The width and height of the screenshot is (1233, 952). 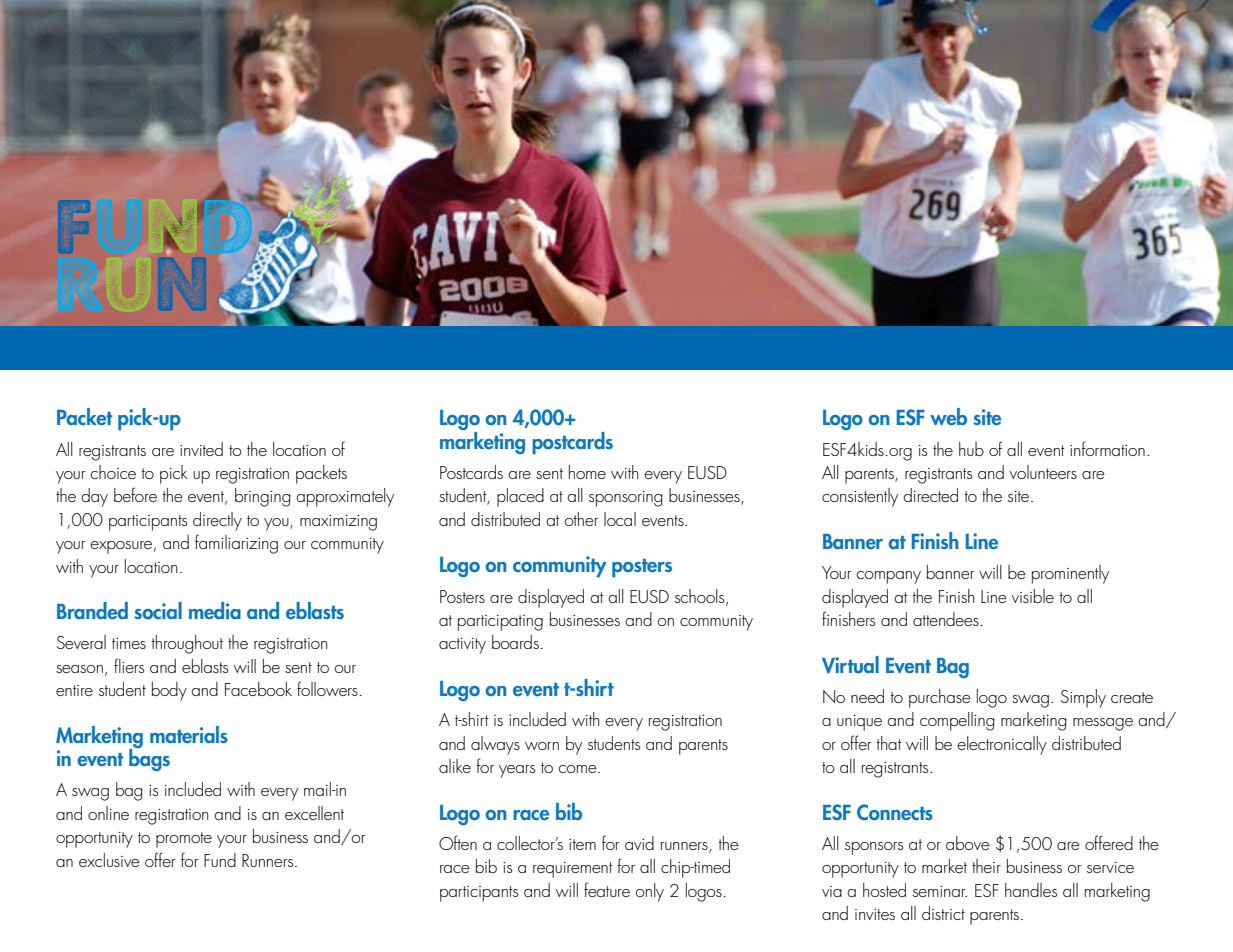 I want to click on boards, so click(x=515, y=642).
